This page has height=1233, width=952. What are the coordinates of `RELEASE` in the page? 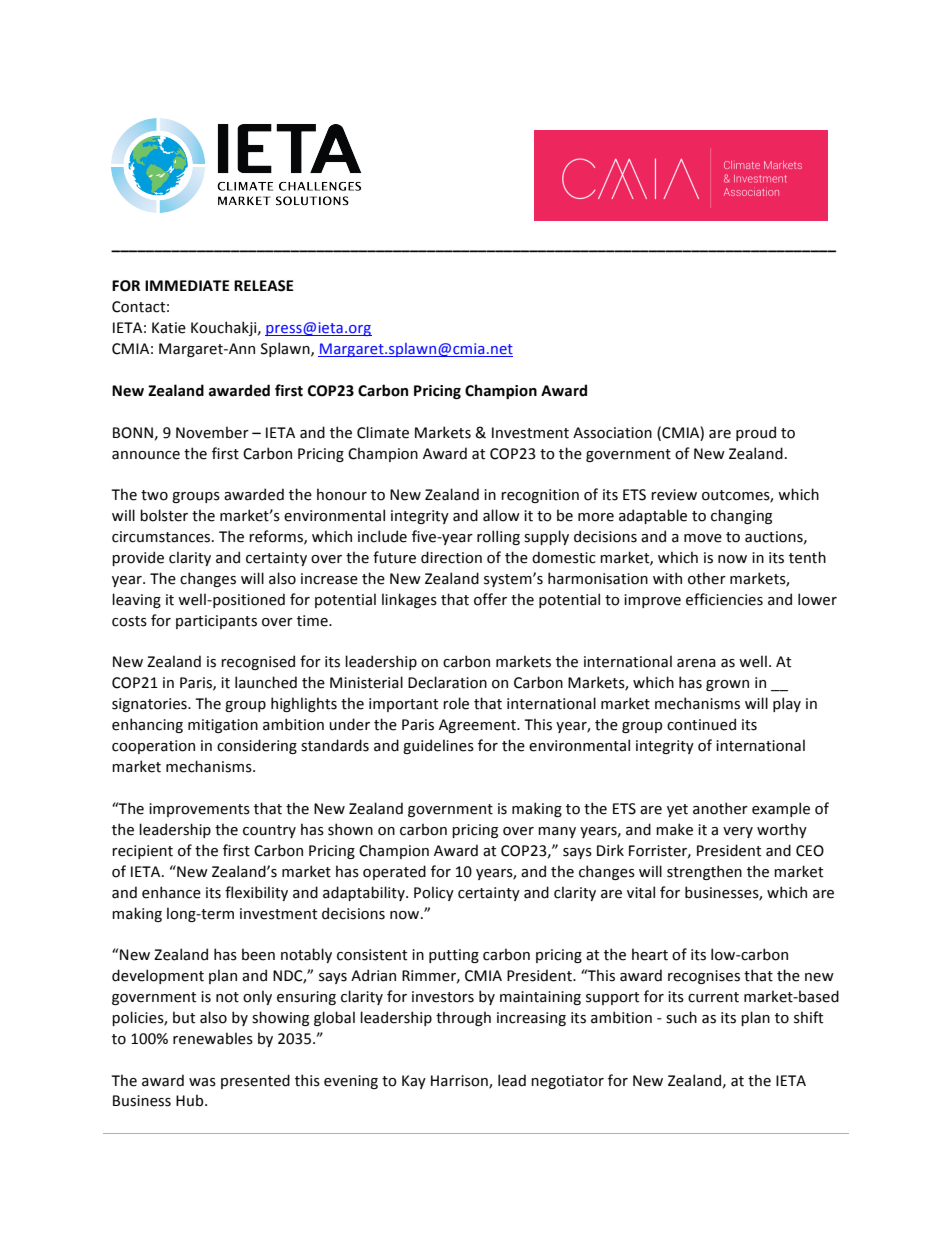 It's located at (264, 286).
